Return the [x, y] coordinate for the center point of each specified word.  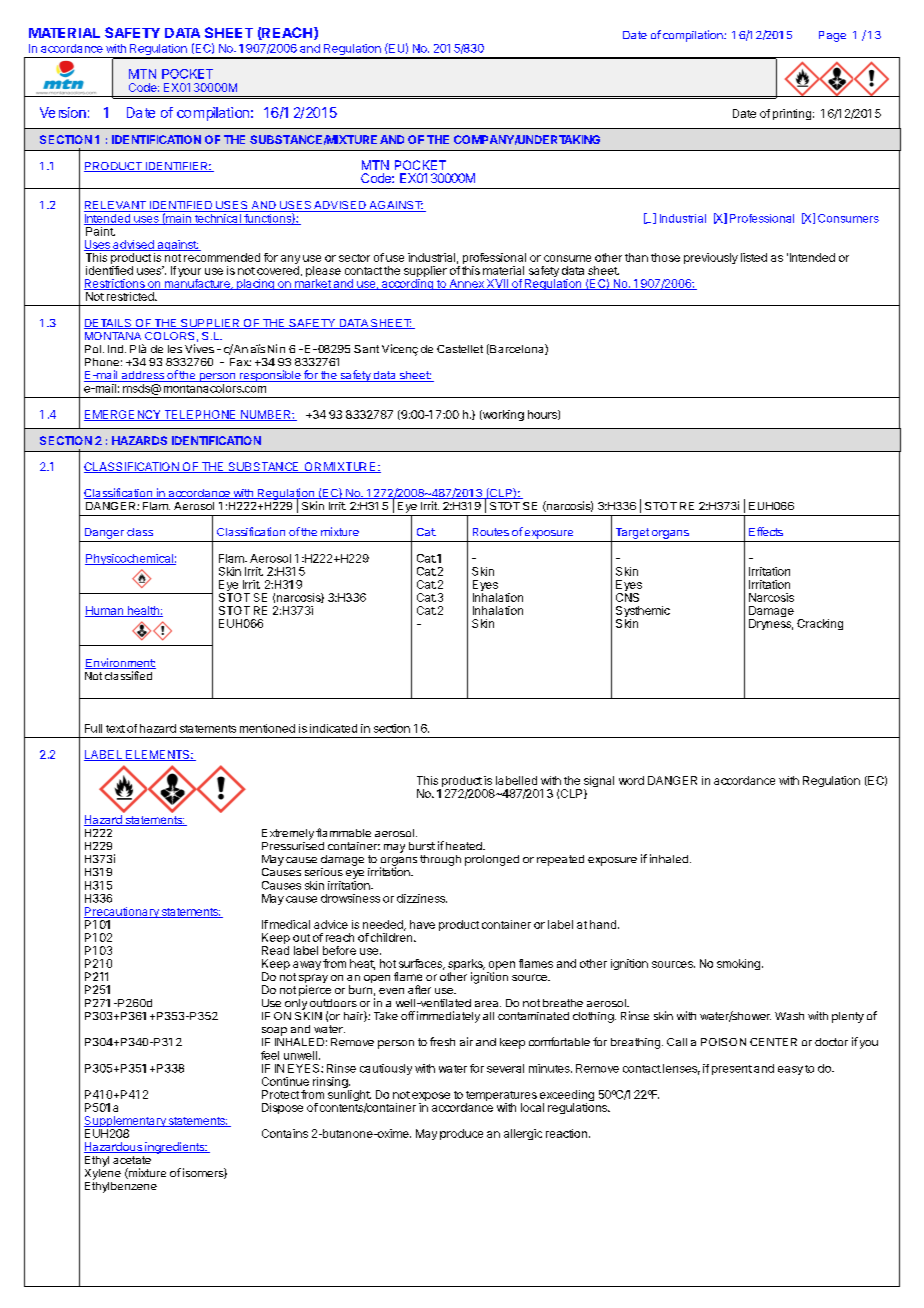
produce [461, 1134]
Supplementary [126, 1123]
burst [422, 846]
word [631, 780]
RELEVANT [116, 206]
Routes [491, 532]
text [115, 729]
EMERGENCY [123, 415]
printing [792, 114]
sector [354, 258]
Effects [766, 531]
